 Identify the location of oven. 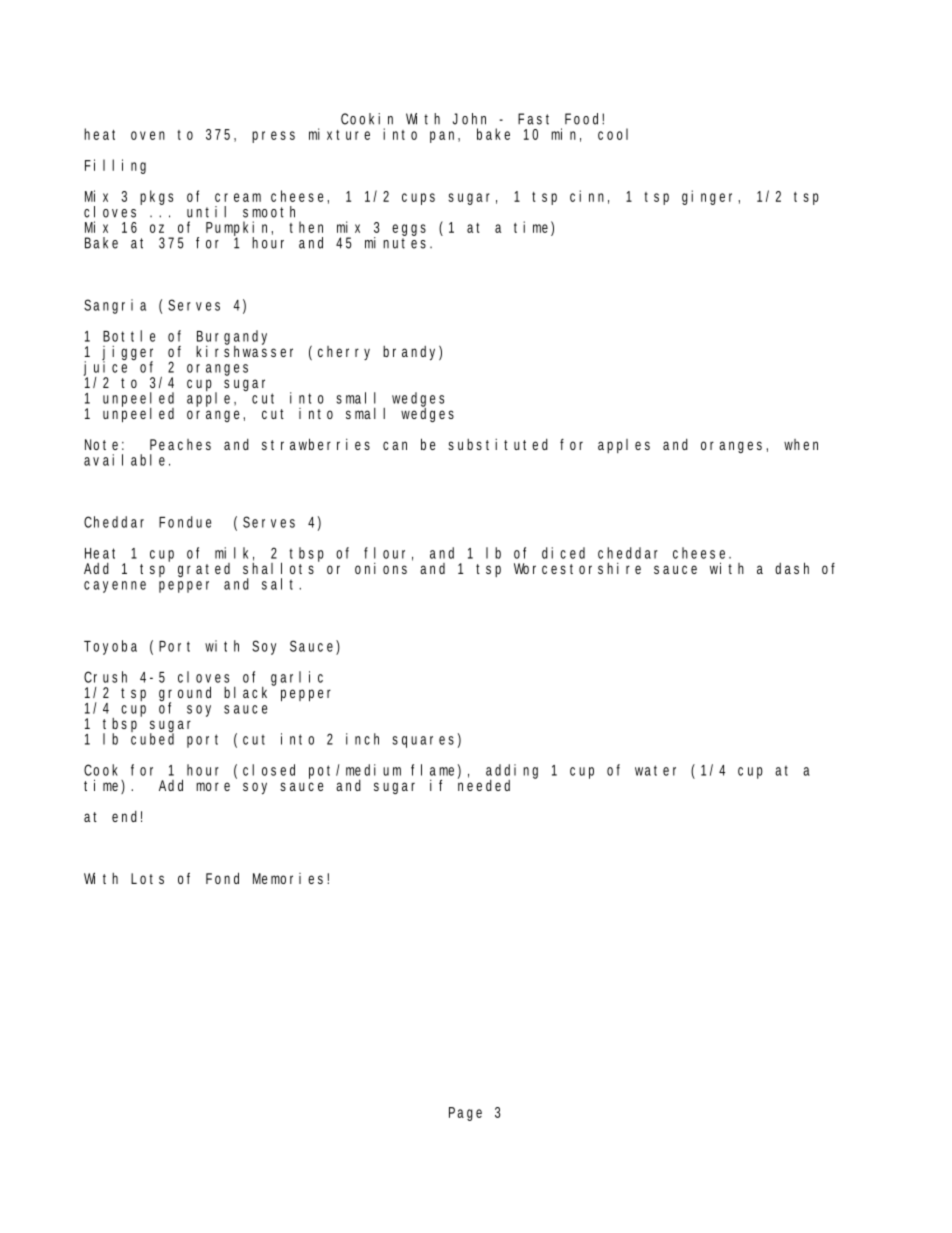
(148, 135).
